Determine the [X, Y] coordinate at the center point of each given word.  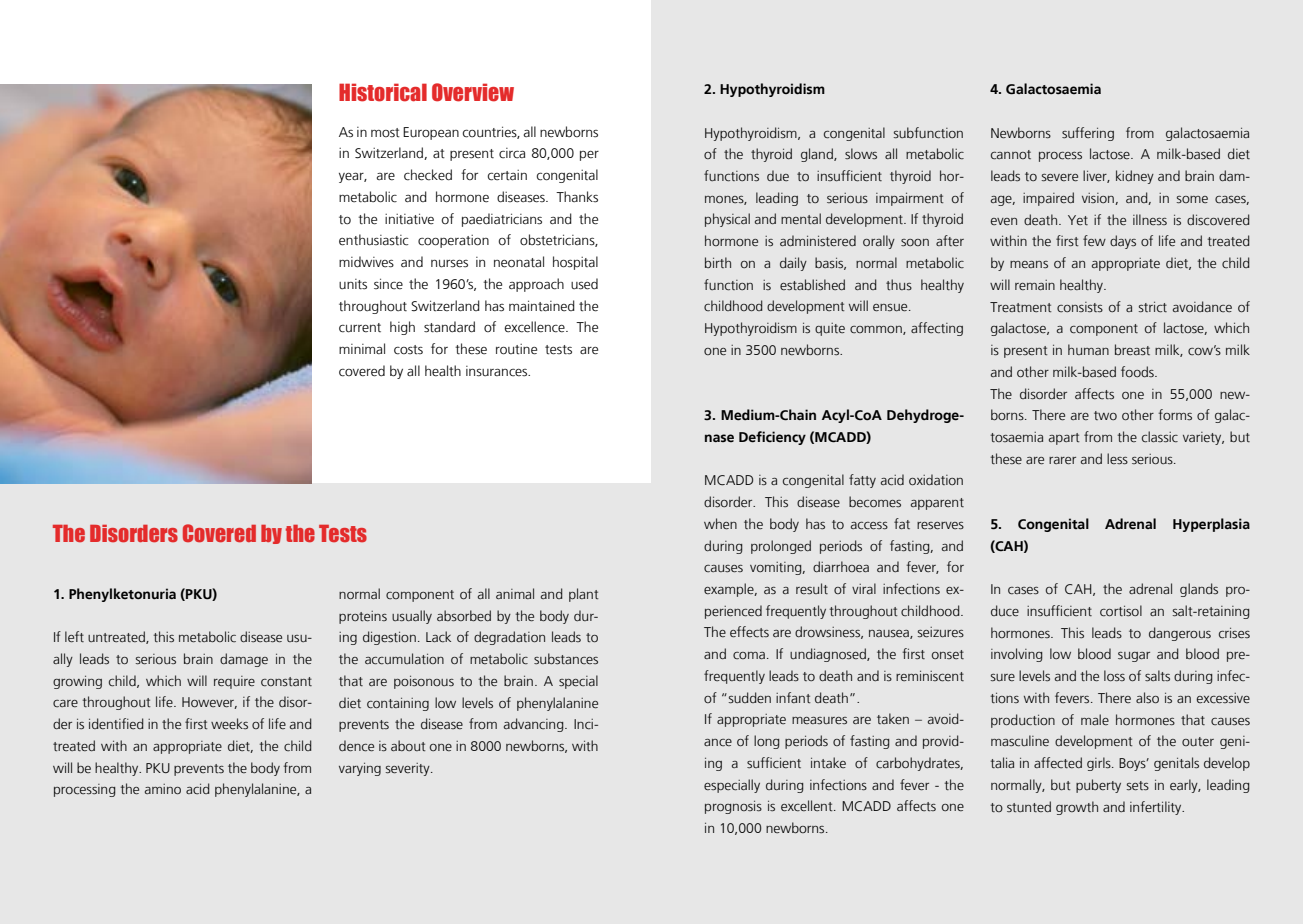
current [360, 328]
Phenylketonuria [122, 595]
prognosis [733, 807]
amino [163, 789]
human [1088, 349]
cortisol [1121, 611]
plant [584, 595]
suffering [1088, 134]
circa [512, 153]
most [385, 133]
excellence [535, 327]
